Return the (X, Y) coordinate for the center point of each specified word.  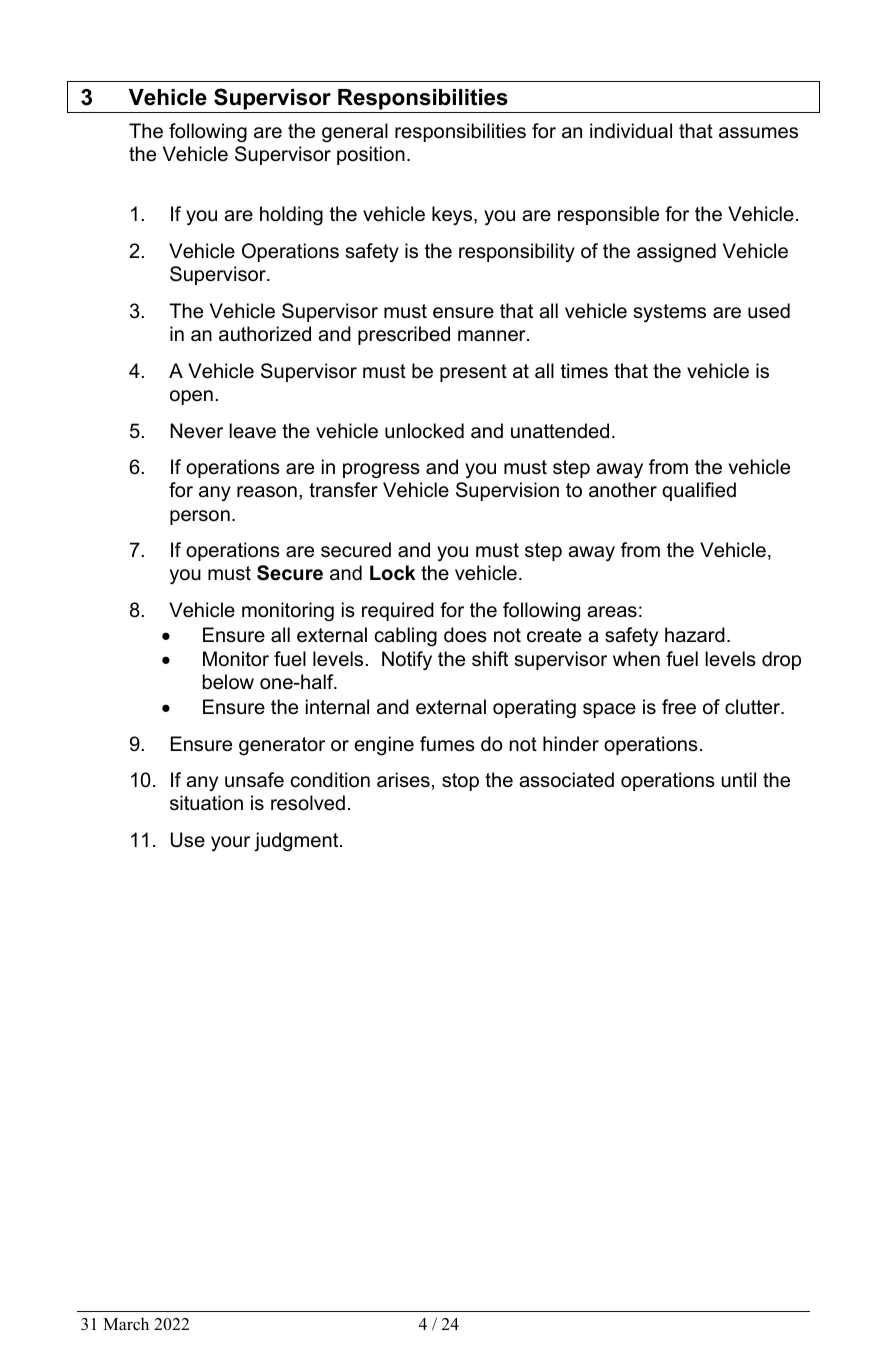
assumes (758, 133)
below (228, 682)
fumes (447, 744)
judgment (297, 842)
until (738, 780)
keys (453, 215)
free (679, 707)
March (126, 1324)
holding (291, 216)
